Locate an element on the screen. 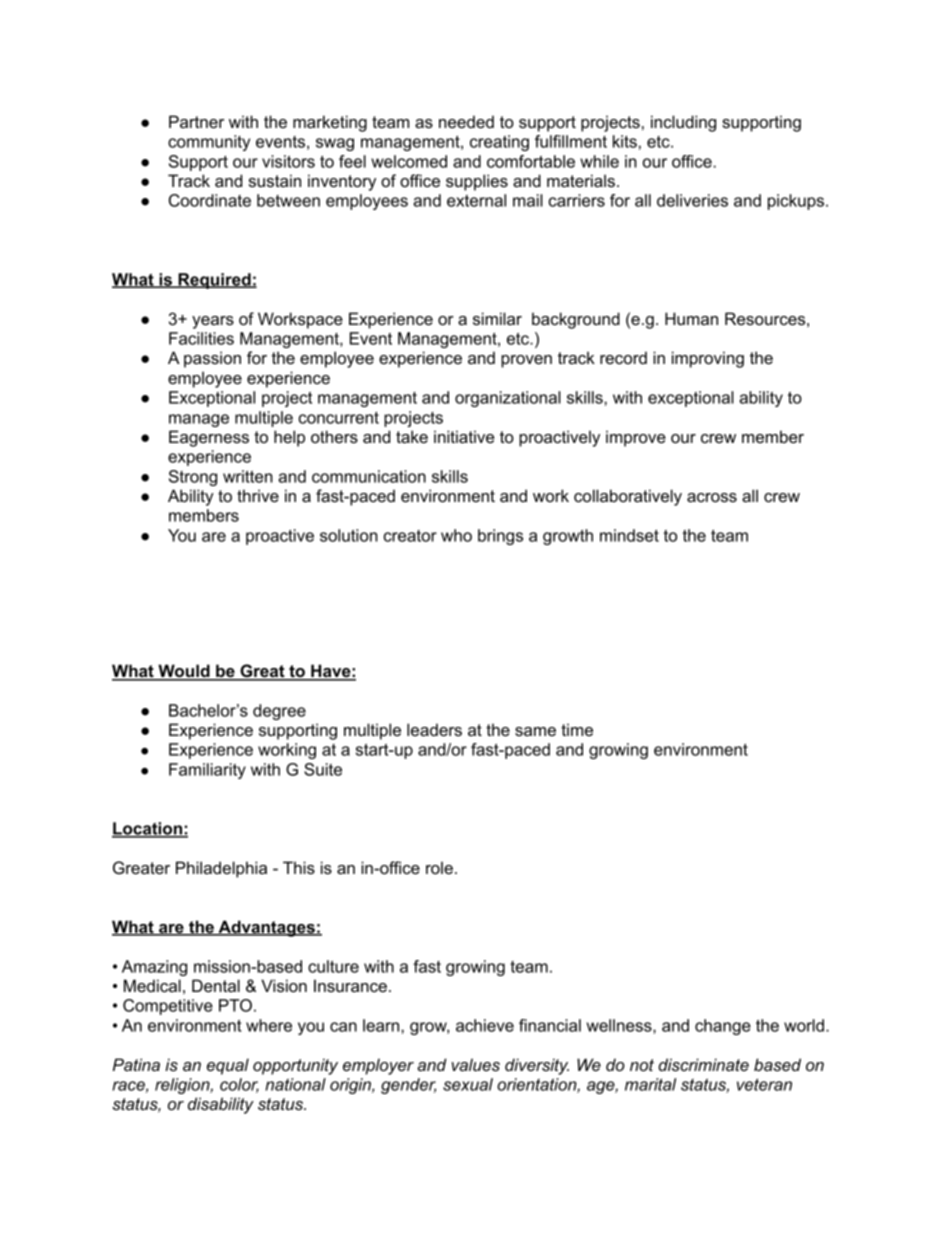  community is located at coordinates (209, 143).
